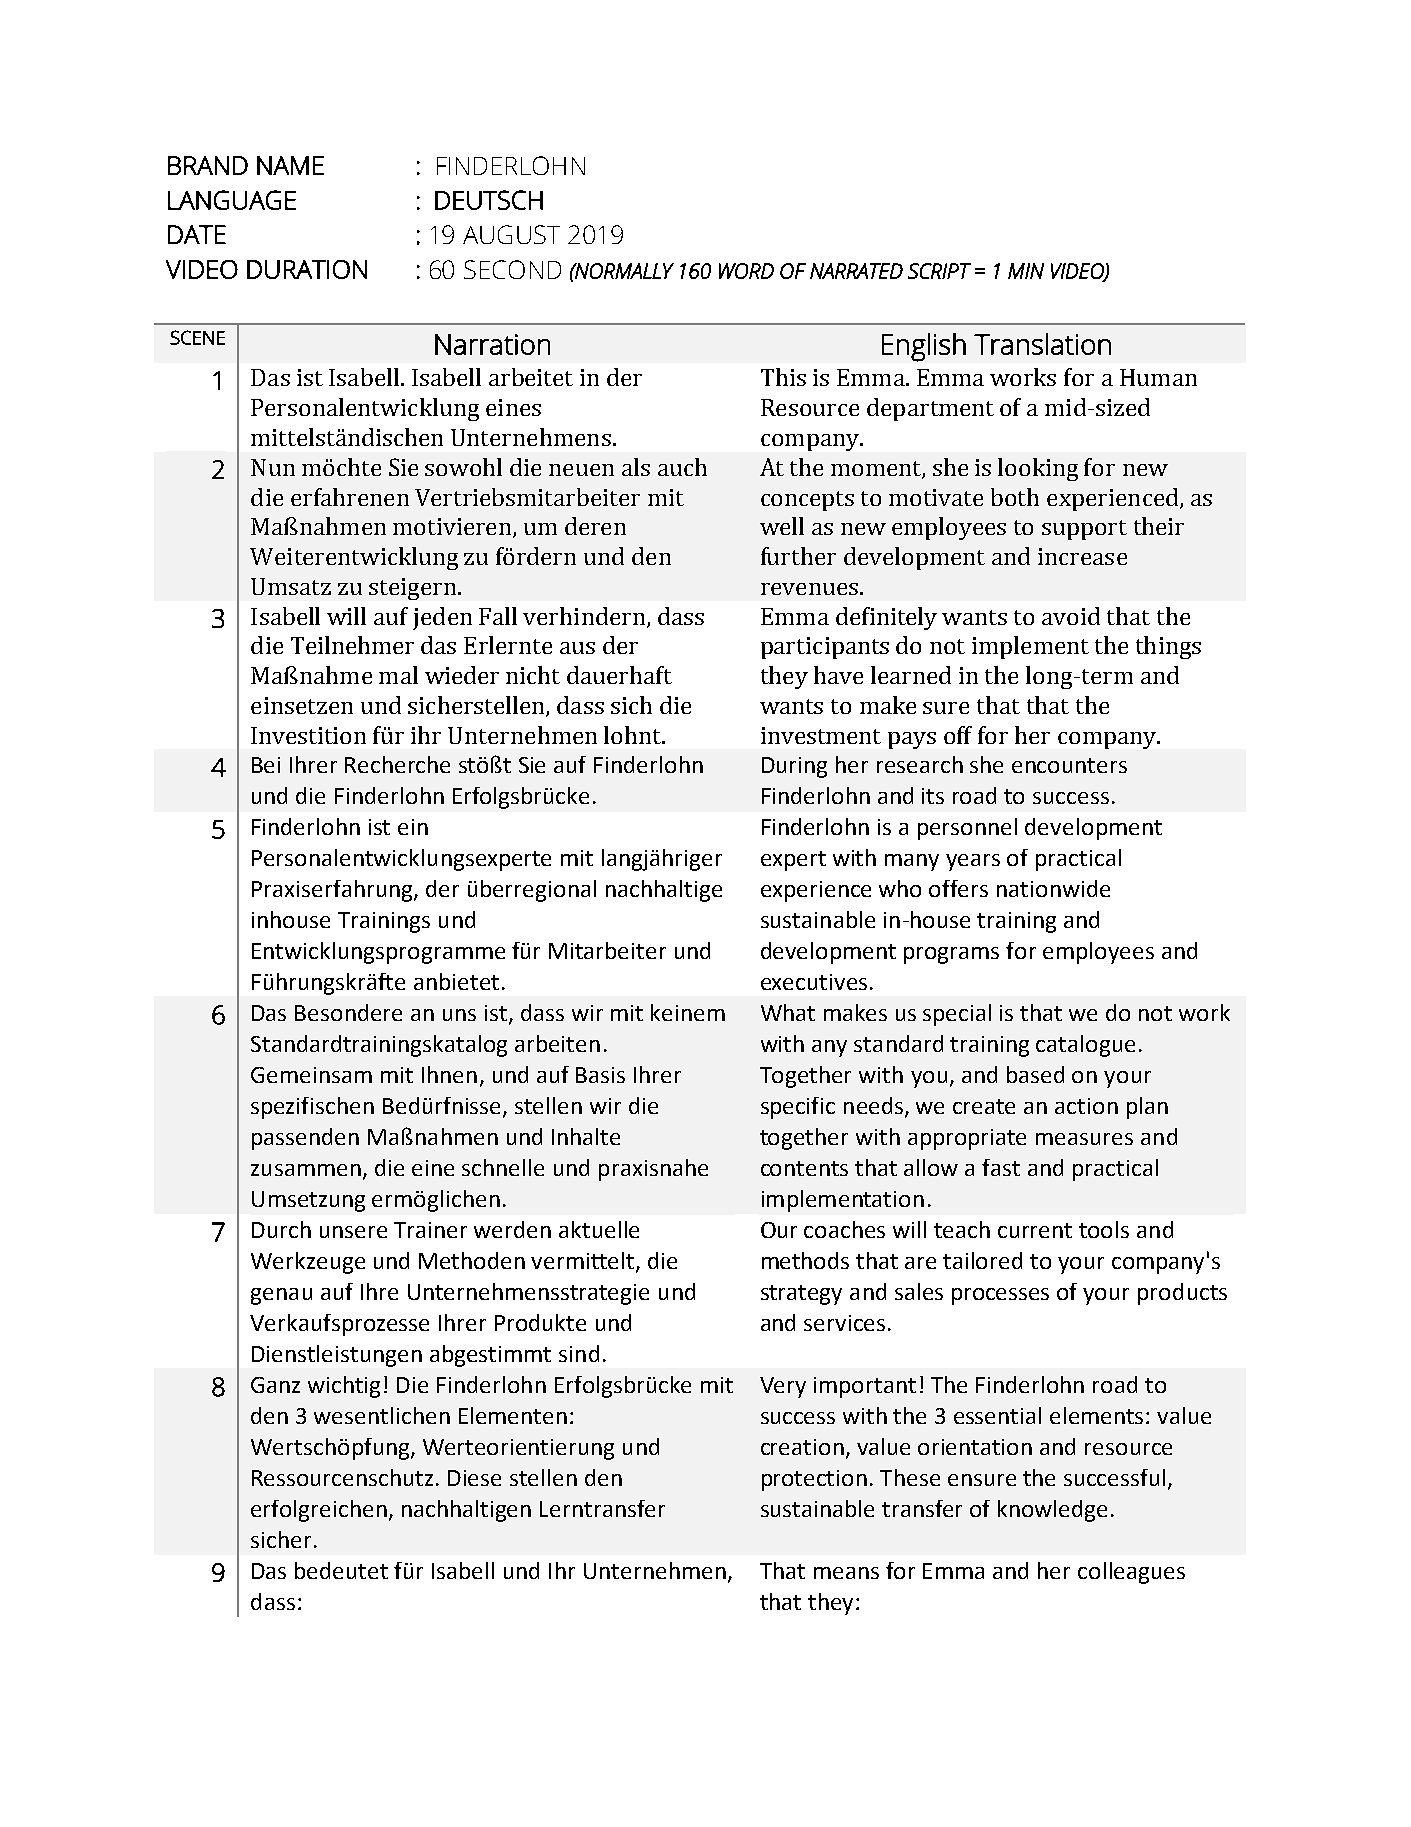 Image resolution: width=1411 pixels, height=1827 pixels. What do you see at coordinates (1053, 888) in the screenshot?
I see `nationwide` at bounding box center [1053, 888].
